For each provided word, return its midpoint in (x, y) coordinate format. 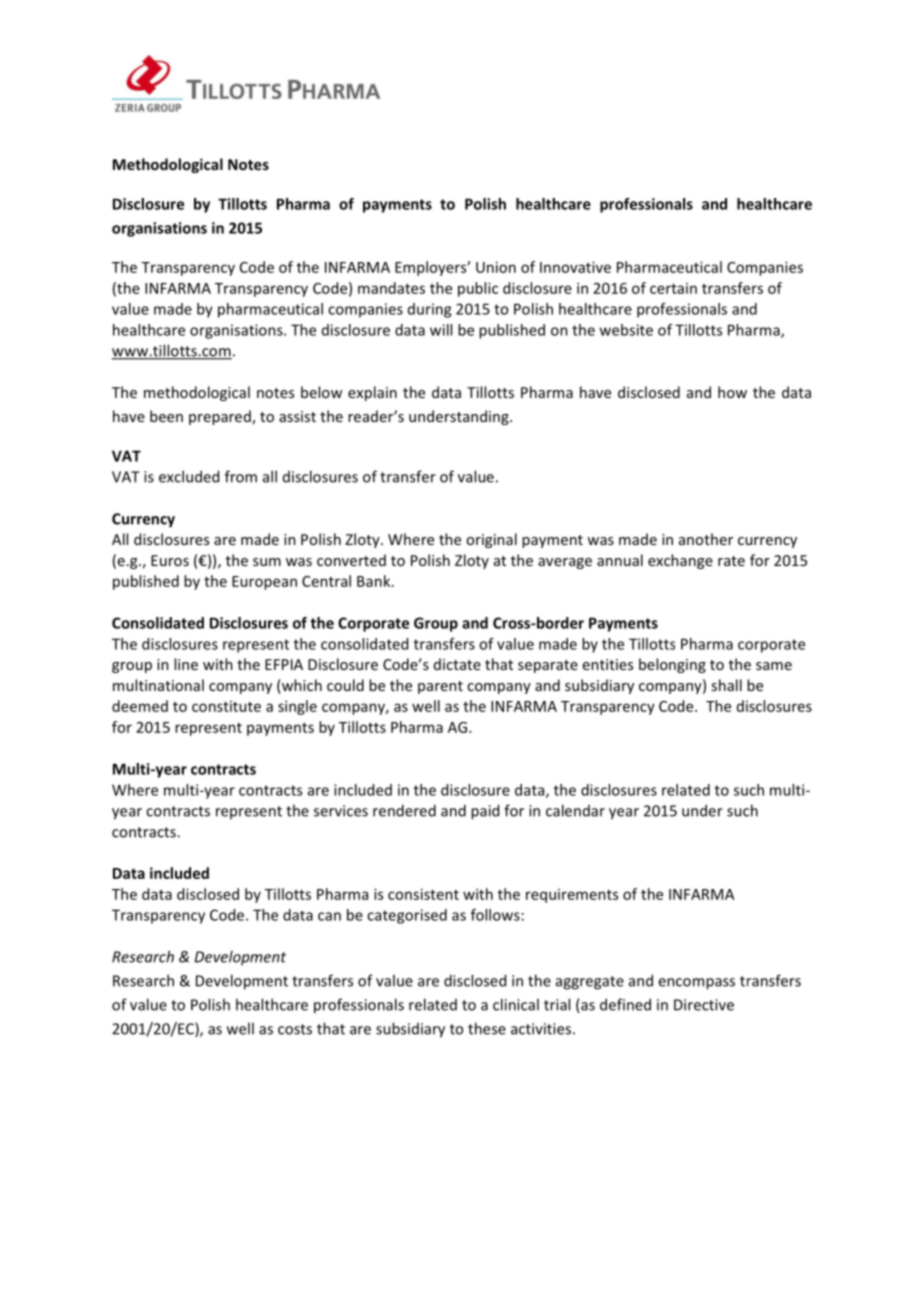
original (491, 540)
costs (295, 1029)
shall (726, 685)
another (706, 539)
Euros (170, 560)
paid (485, 812)
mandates (391, 288)
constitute (226, 706)
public (478, 289)
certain (673, 288)
